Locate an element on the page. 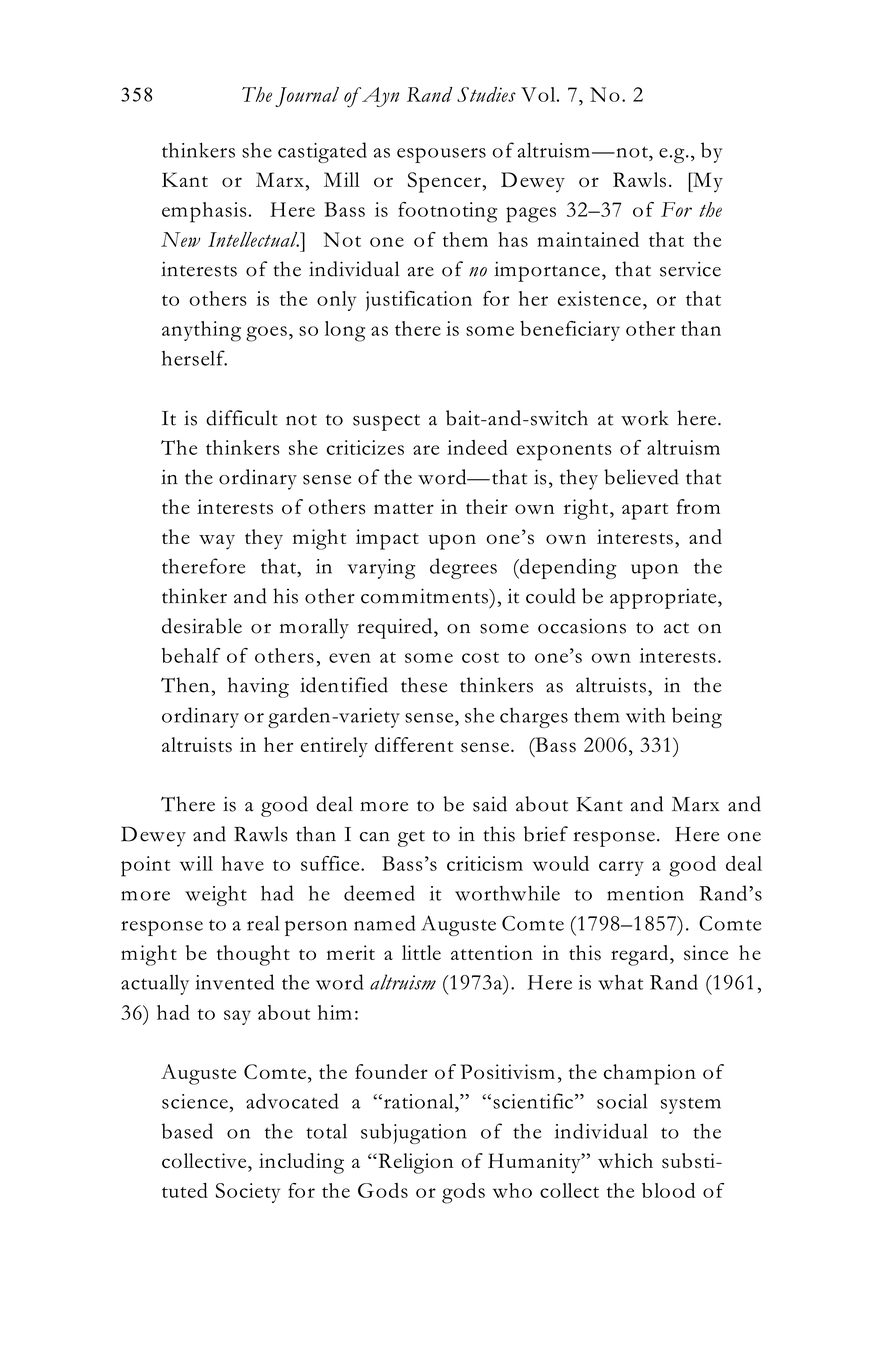 This image has width=887, height=1372. Ayn is located at coordinates (379, 97).
